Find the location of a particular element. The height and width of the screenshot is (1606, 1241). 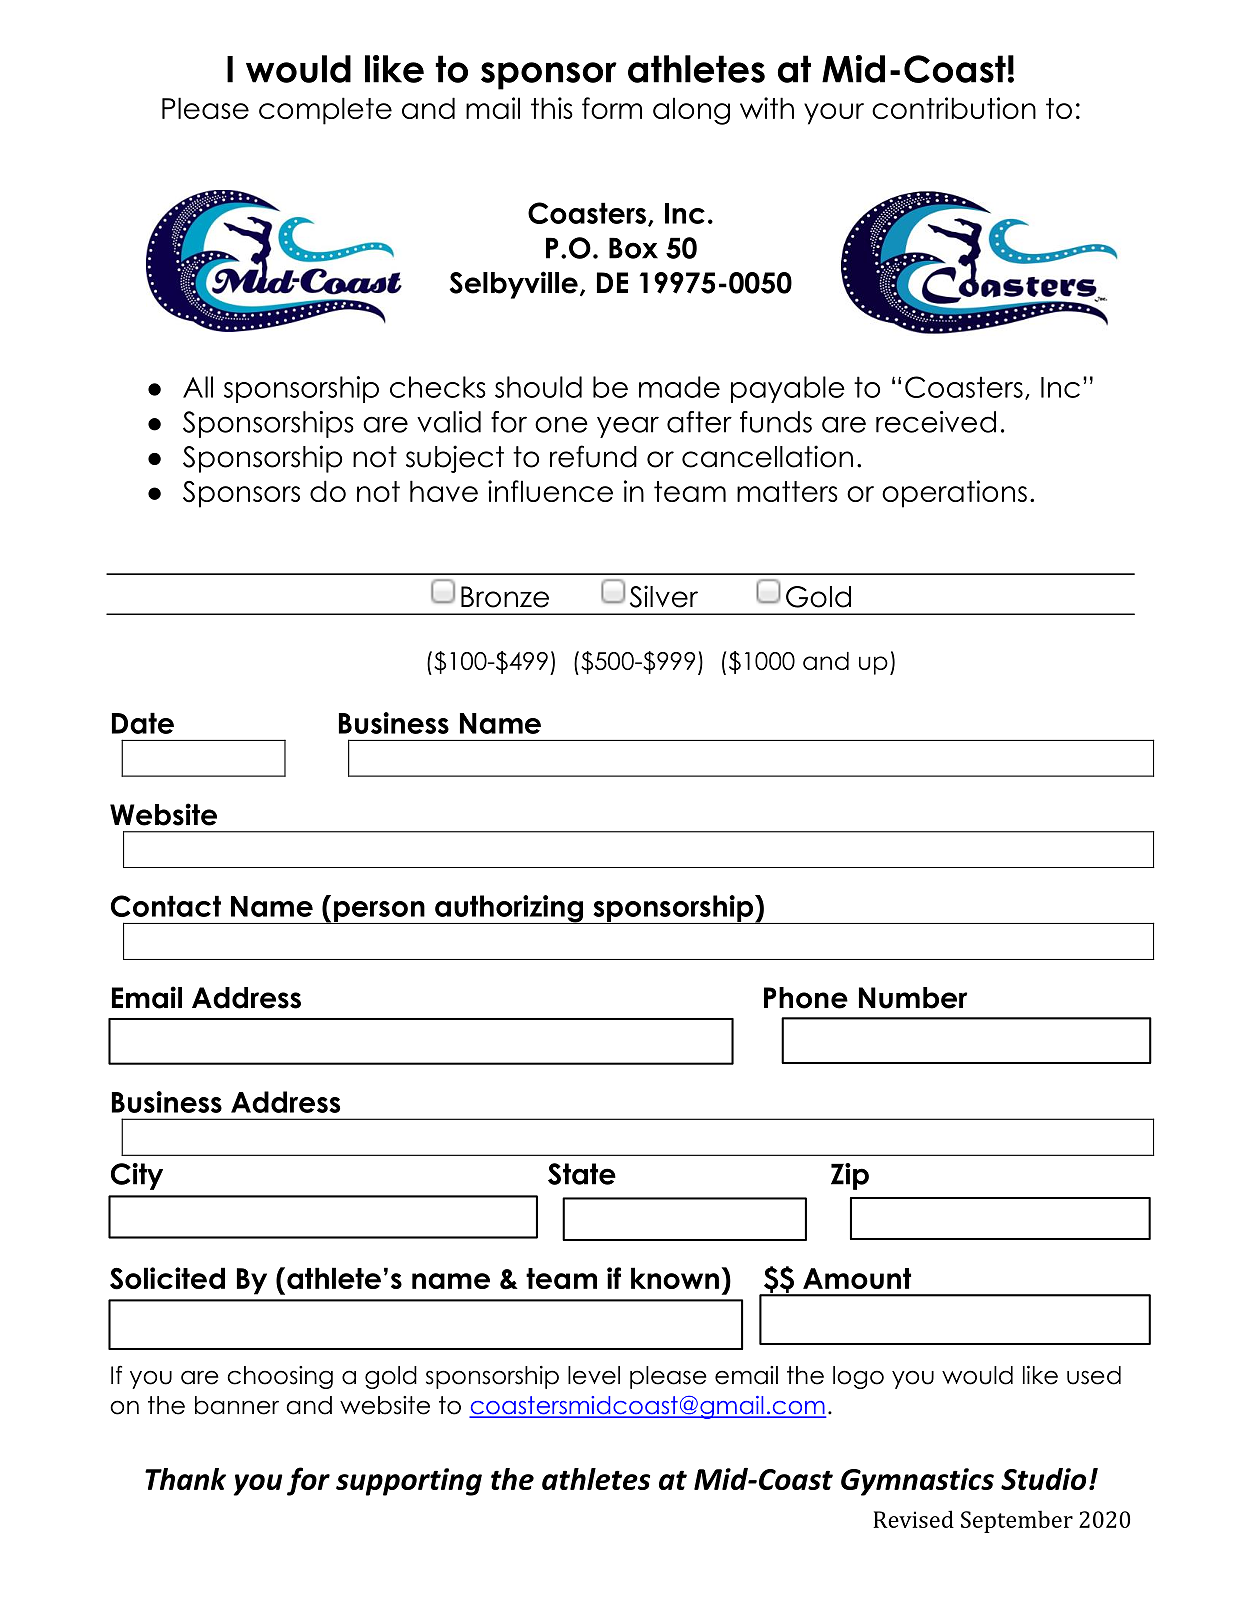

Contact is located at coordinates (166, 906).
